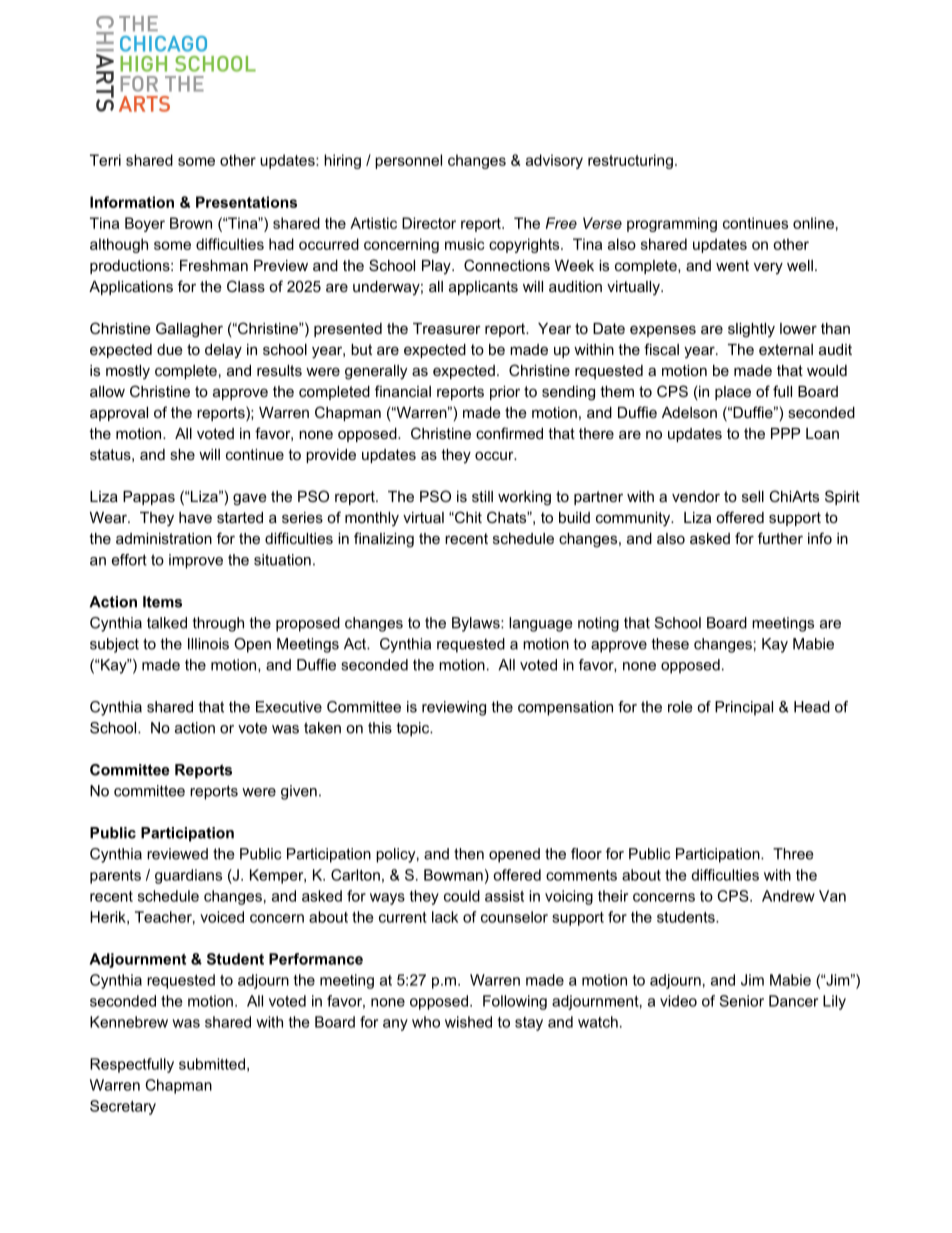 The image size is (952, 1233). Describe the element at coordinates (468, 1022) in the screenshot. I see `wished` at that location.
